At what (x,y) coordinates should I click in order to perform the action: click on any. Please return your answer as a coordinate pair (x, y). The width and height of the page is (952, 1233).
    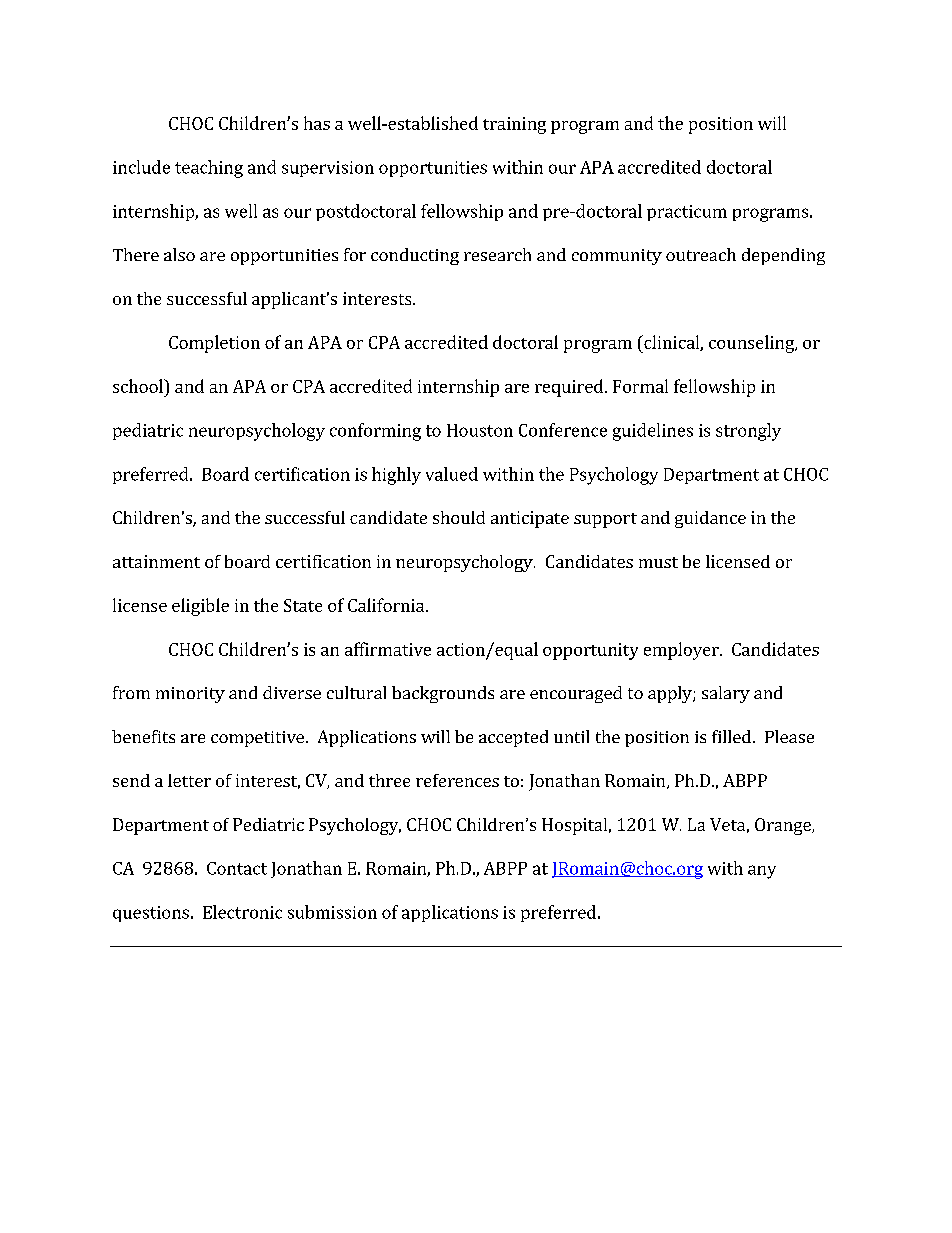
    Looking at the image, I should click on (762, 872).
